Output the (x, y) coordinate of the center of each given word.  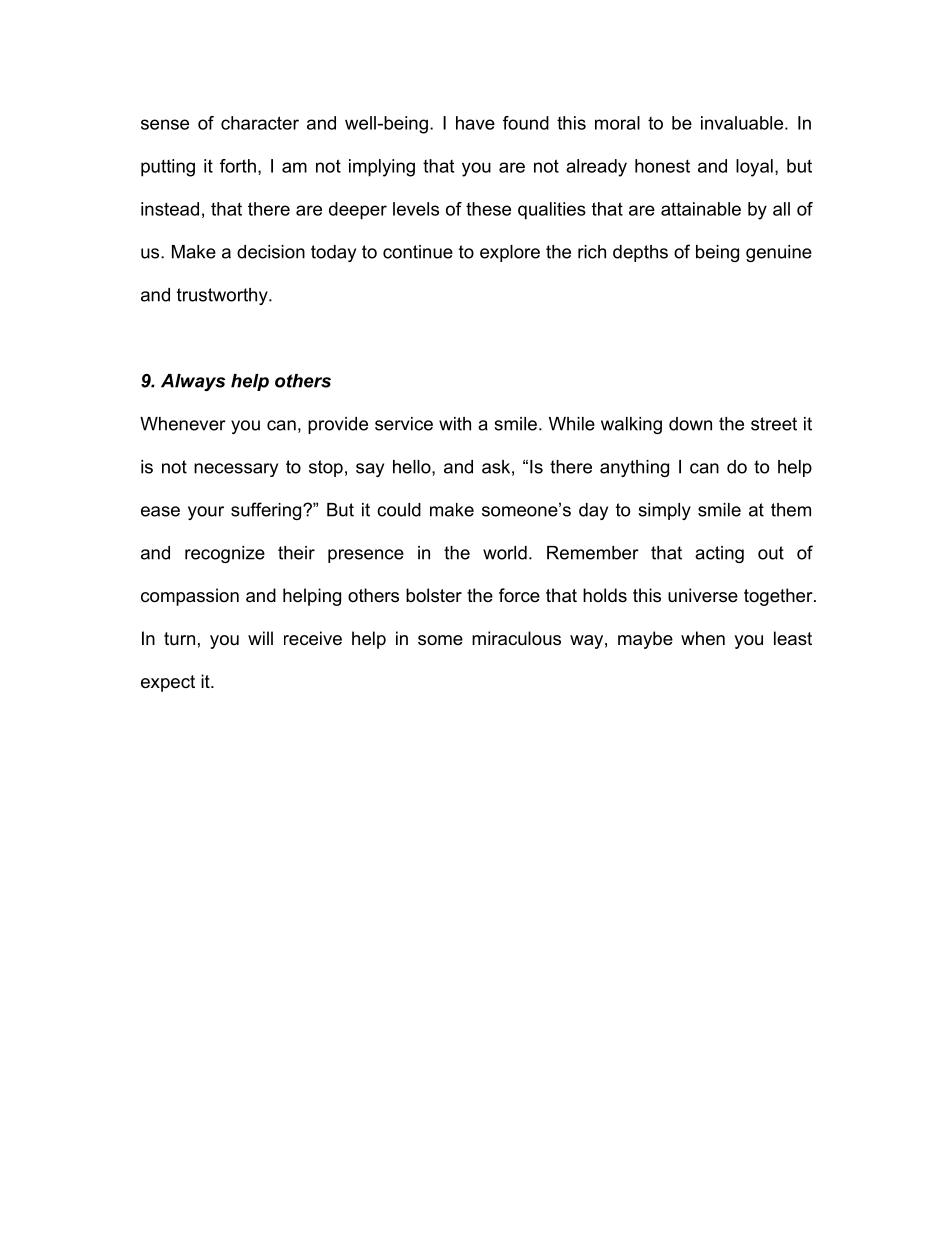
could (399, 510)
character (260, 123)
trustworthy (223, 296)
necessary (236, 470)
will (260, 638)
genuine (779, 253)
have (475, 123)
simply (664, 511)
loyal (754, 168)
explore (510, 253)
